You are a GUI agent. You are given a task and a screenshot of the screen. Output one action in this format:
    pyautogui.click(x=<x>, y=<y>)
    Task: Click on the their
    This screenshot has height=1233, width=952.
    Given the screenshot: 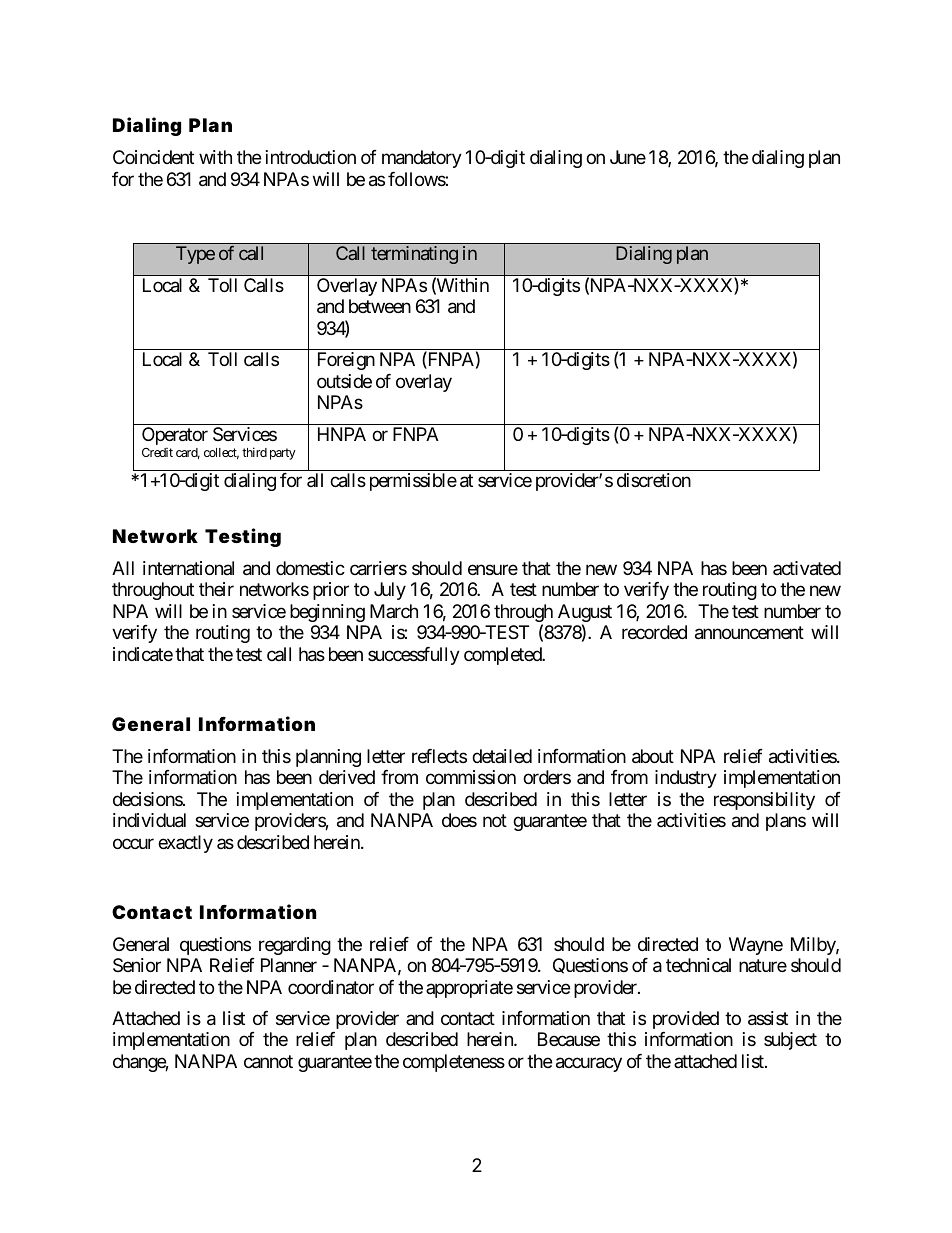 What is the action you would take?
    pyautogui.click(x=216, y=589)
